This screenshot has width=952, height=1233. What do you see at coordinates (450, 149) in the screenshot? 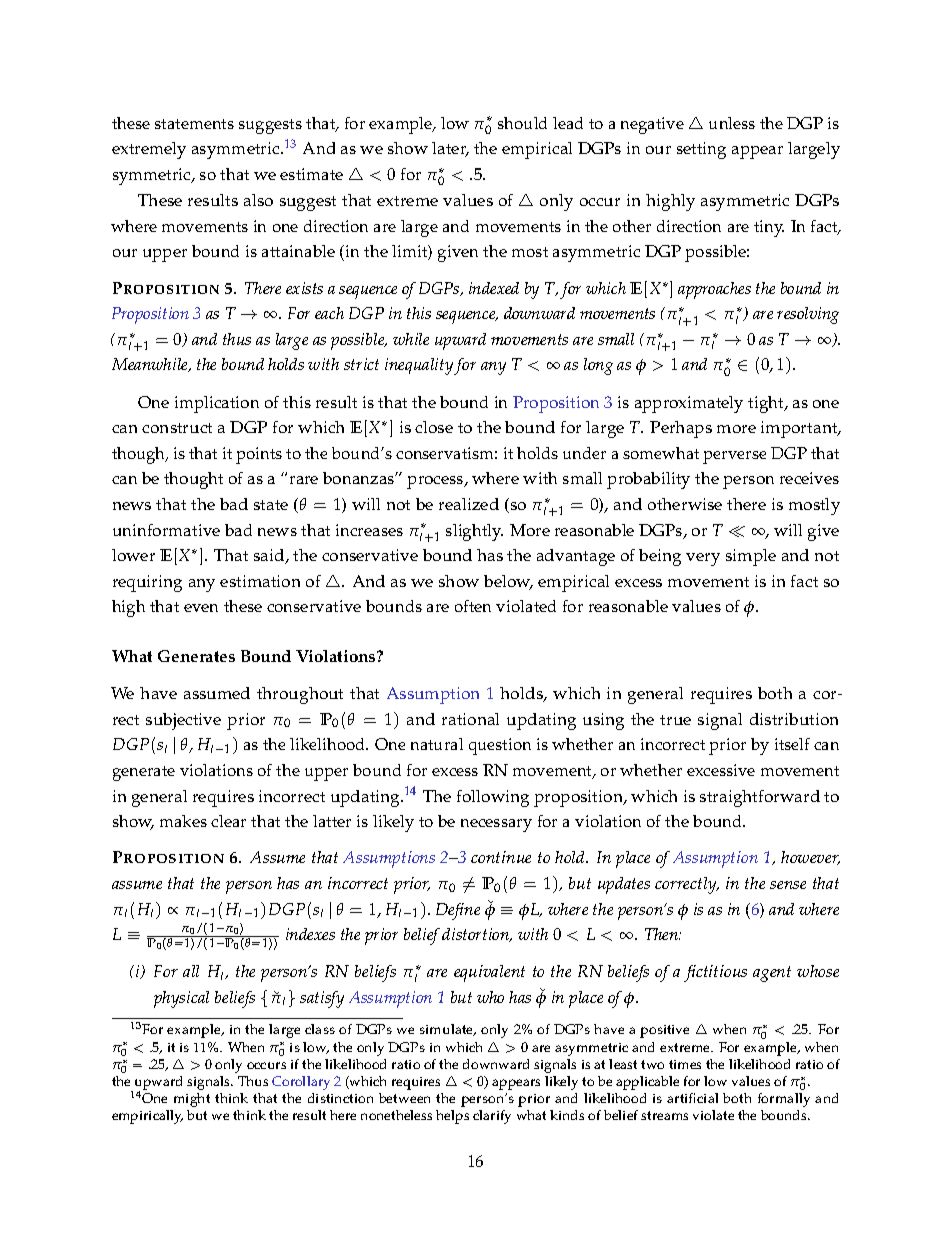
I see `later` at bounding box center [450, 149].
